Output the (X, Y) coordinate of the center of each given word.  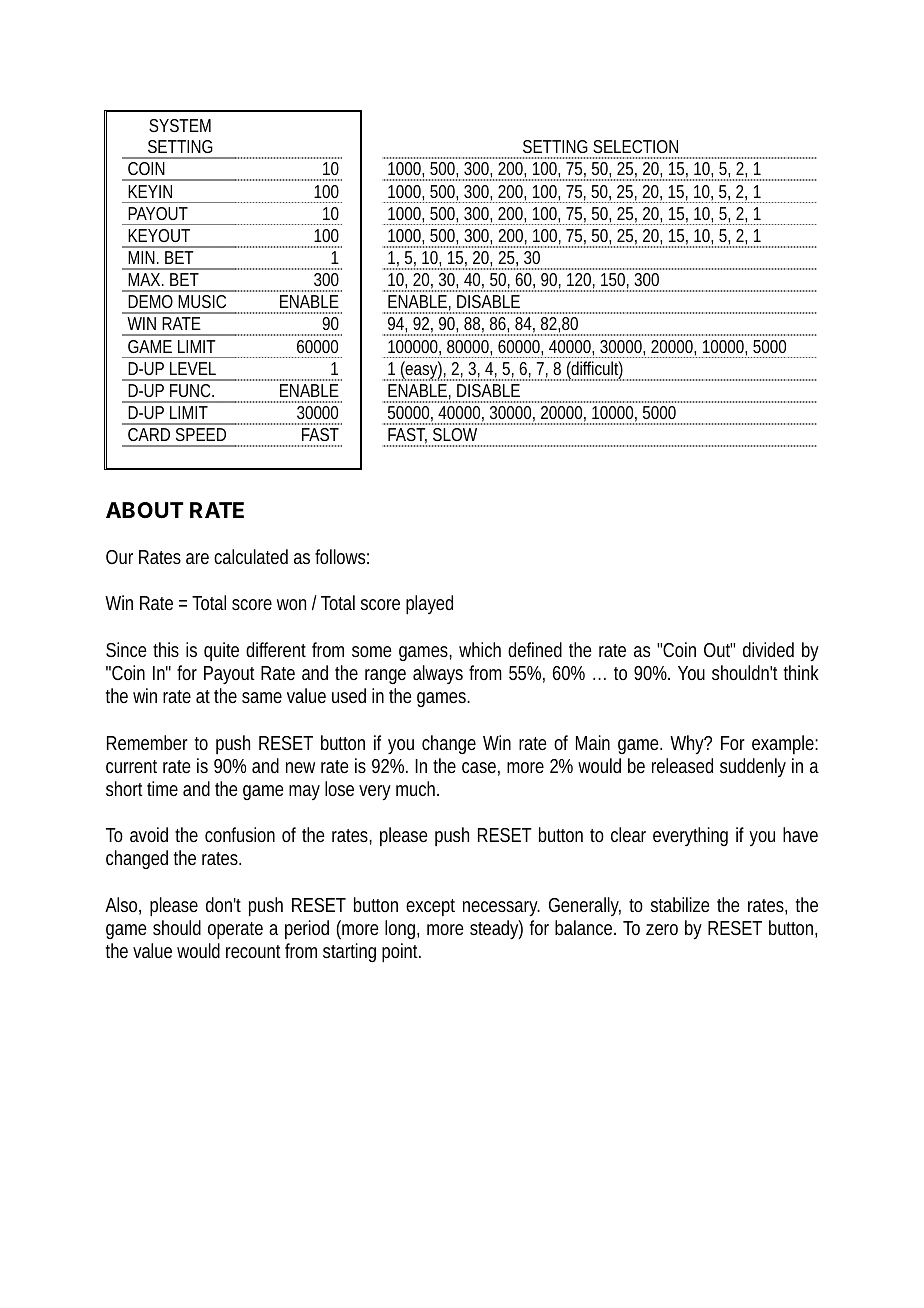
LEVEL (193, 368)
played (429, 605)
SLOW (455, 434)
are (197, 558)
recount (253, 951)
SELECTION (635, 146)
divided (768, 649)
